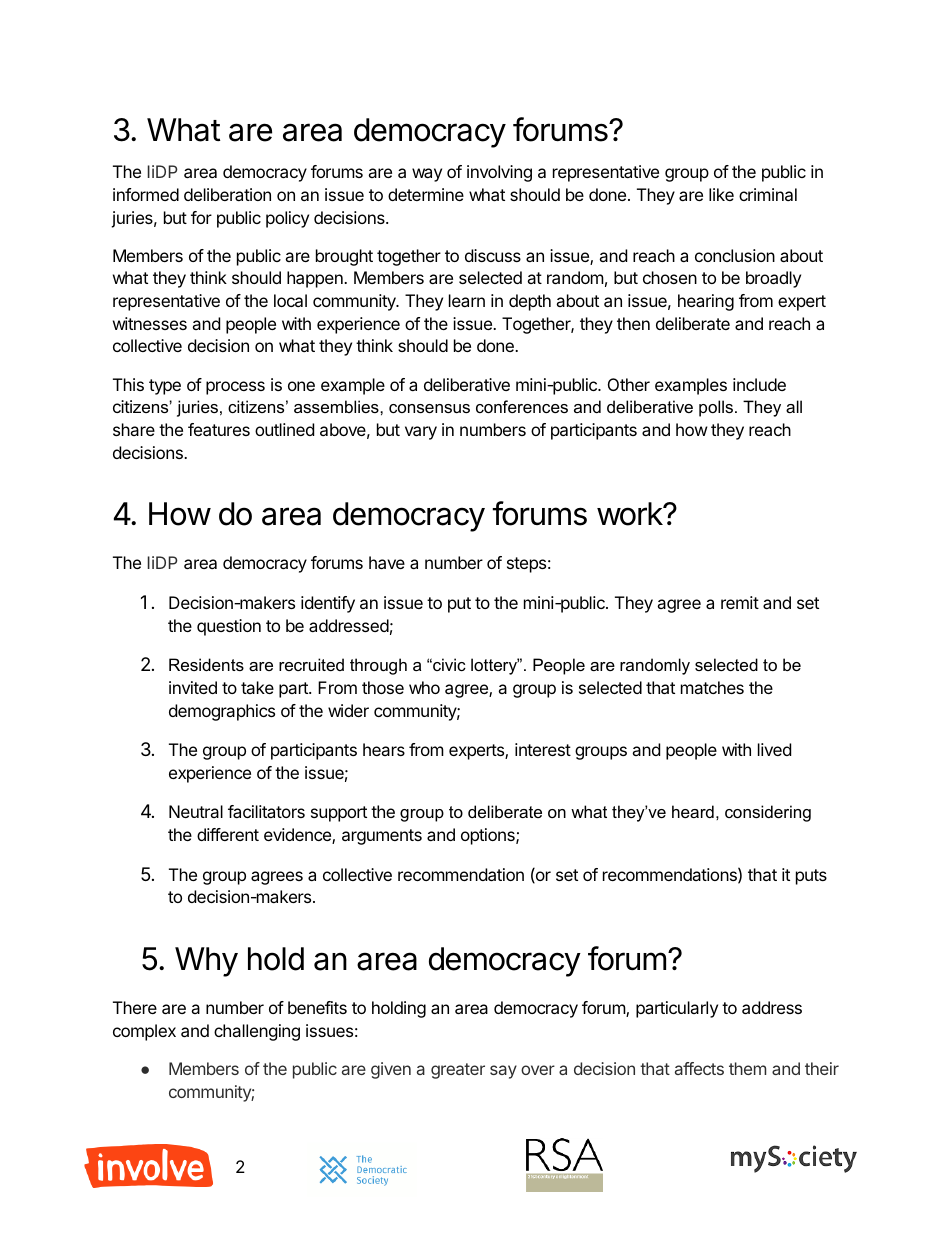 This page has width=952, height=1233. I want to click on like, so click(721, 194).
